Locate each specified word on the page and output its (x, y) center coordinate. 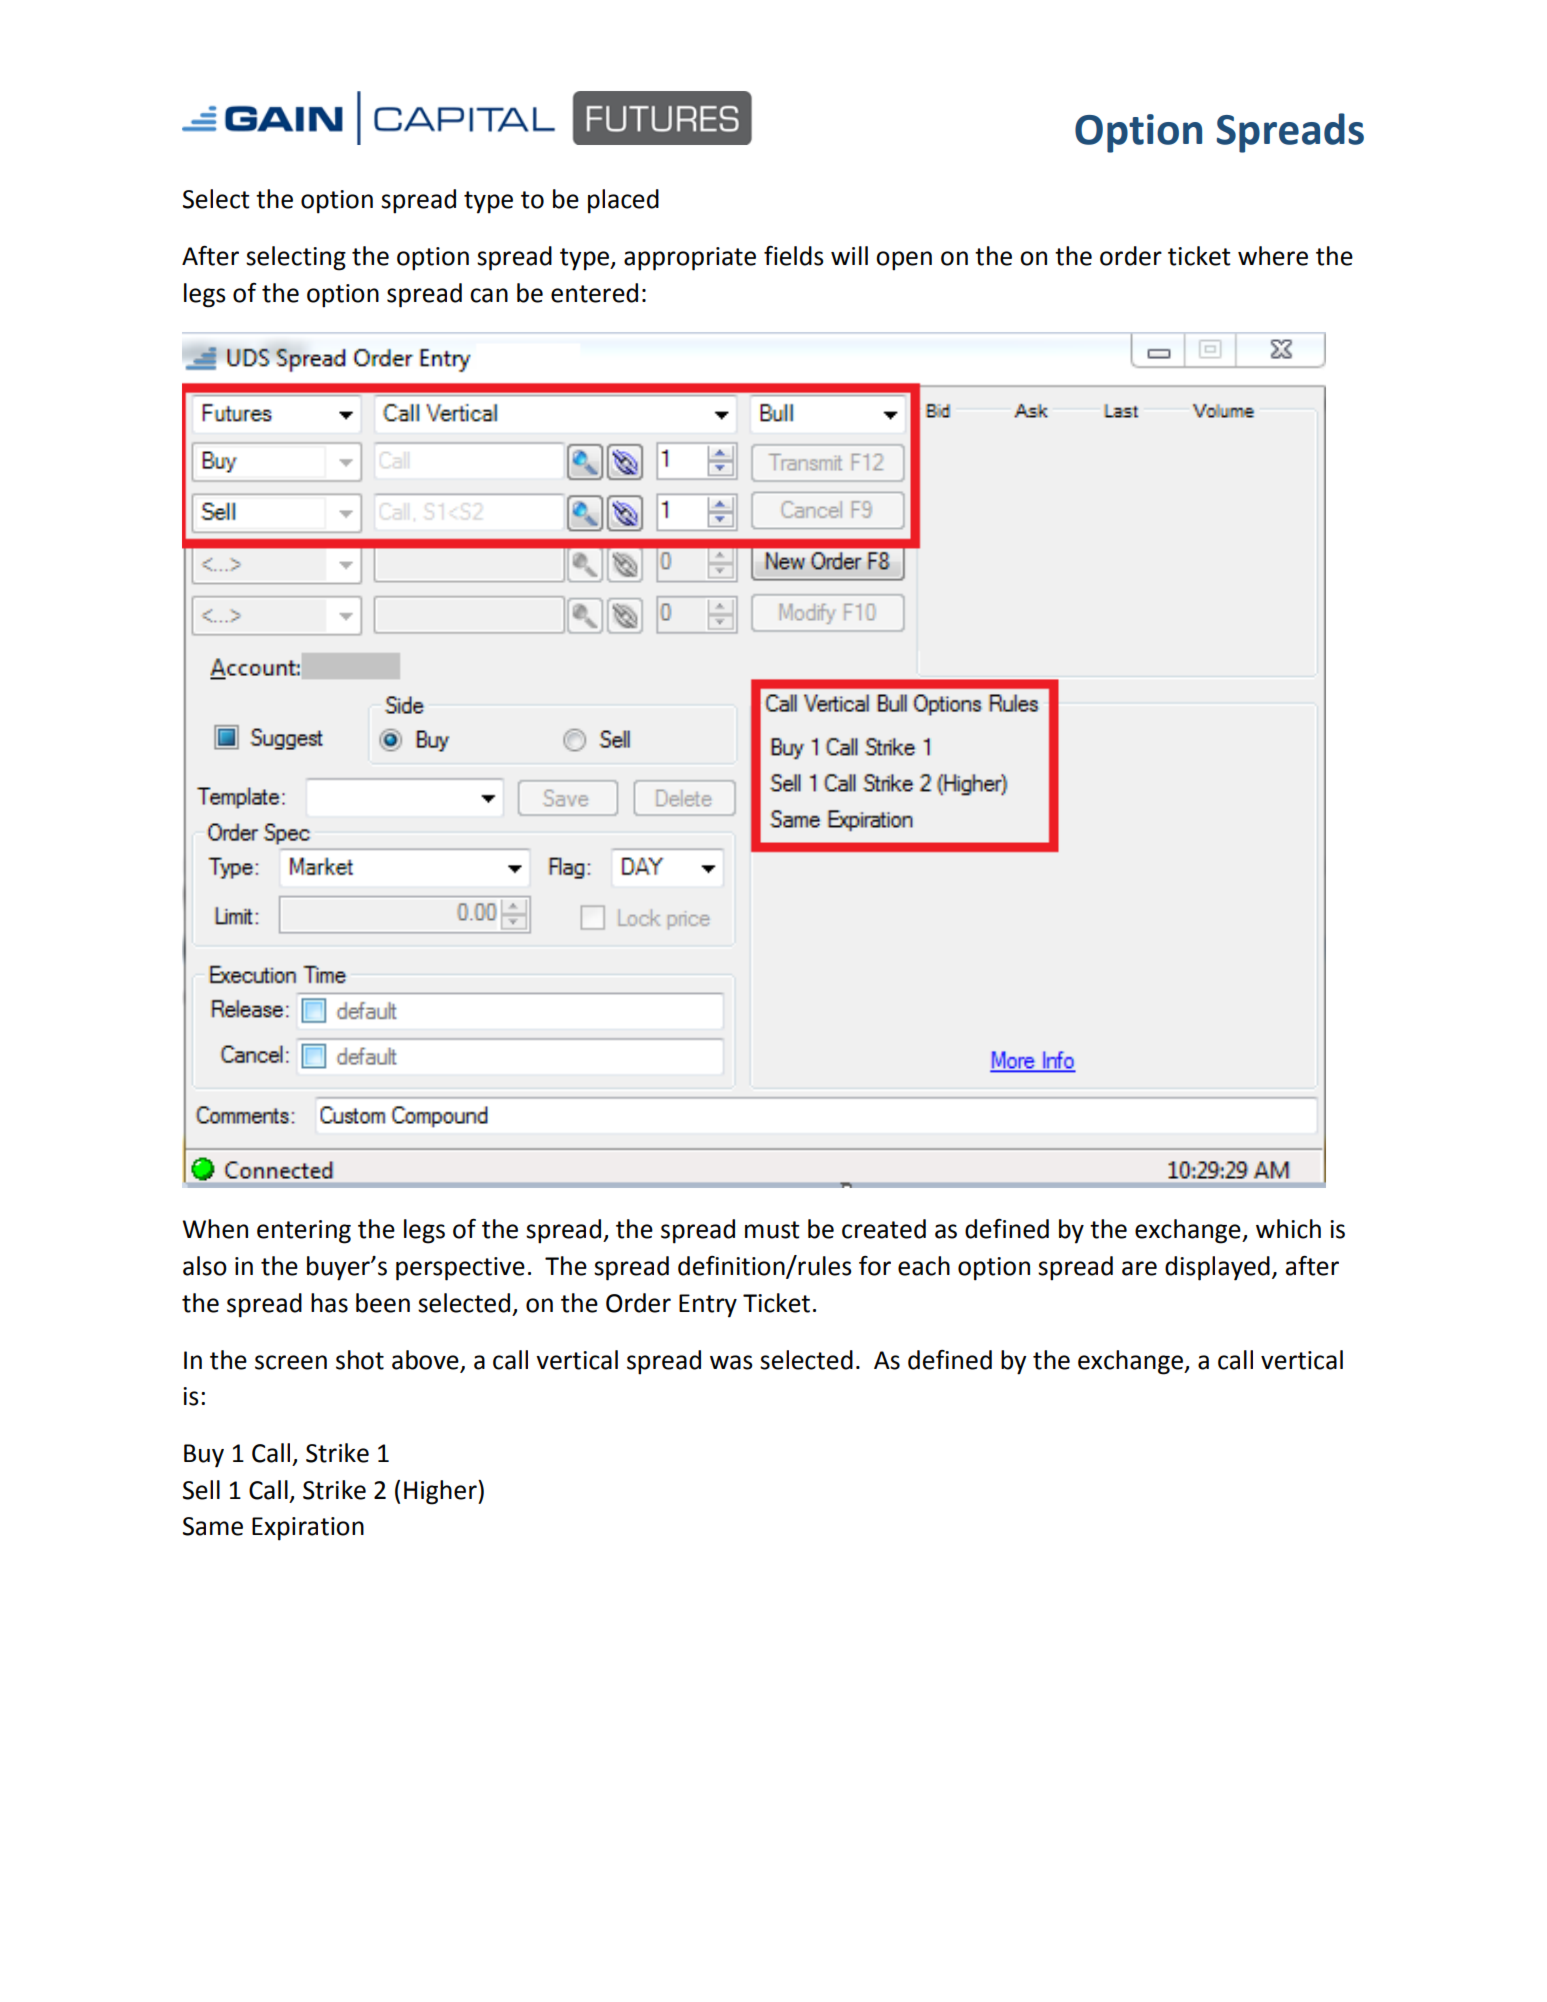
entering (304, 1232)
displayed (1217, 1268)
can (489, 295)
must (772, 1230)
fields (794, 256)
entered (594, 293)
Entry (708, 1306)
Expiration (308, 1529)
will (849, 255)
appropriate (690, 259)
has (329, 1303)
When (215, 1229)
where (1273, 256)
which (1288, 1229)
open (904, 261)
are (1139, 1268)
